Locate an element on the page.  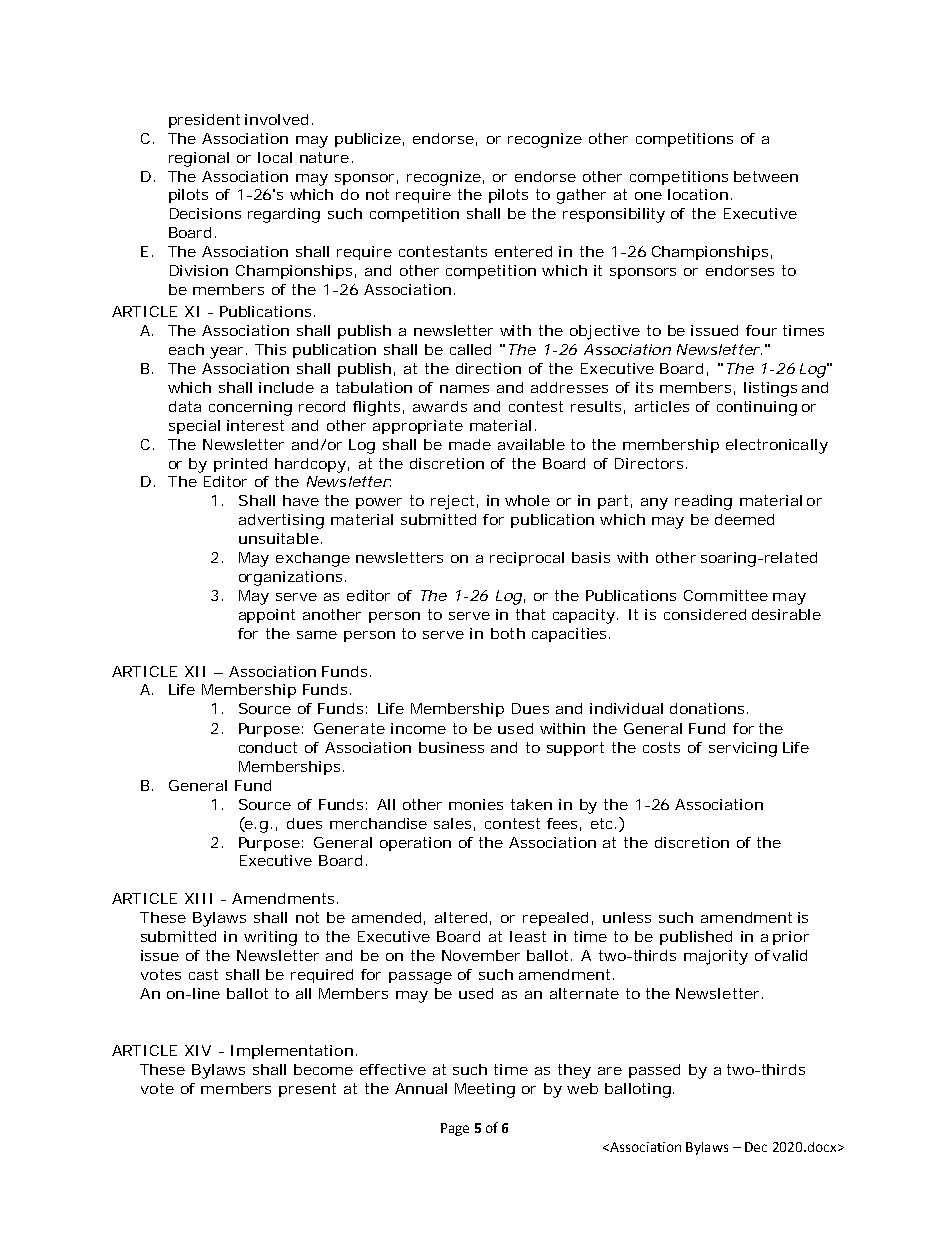
year is located at coordinates (228, 353).
